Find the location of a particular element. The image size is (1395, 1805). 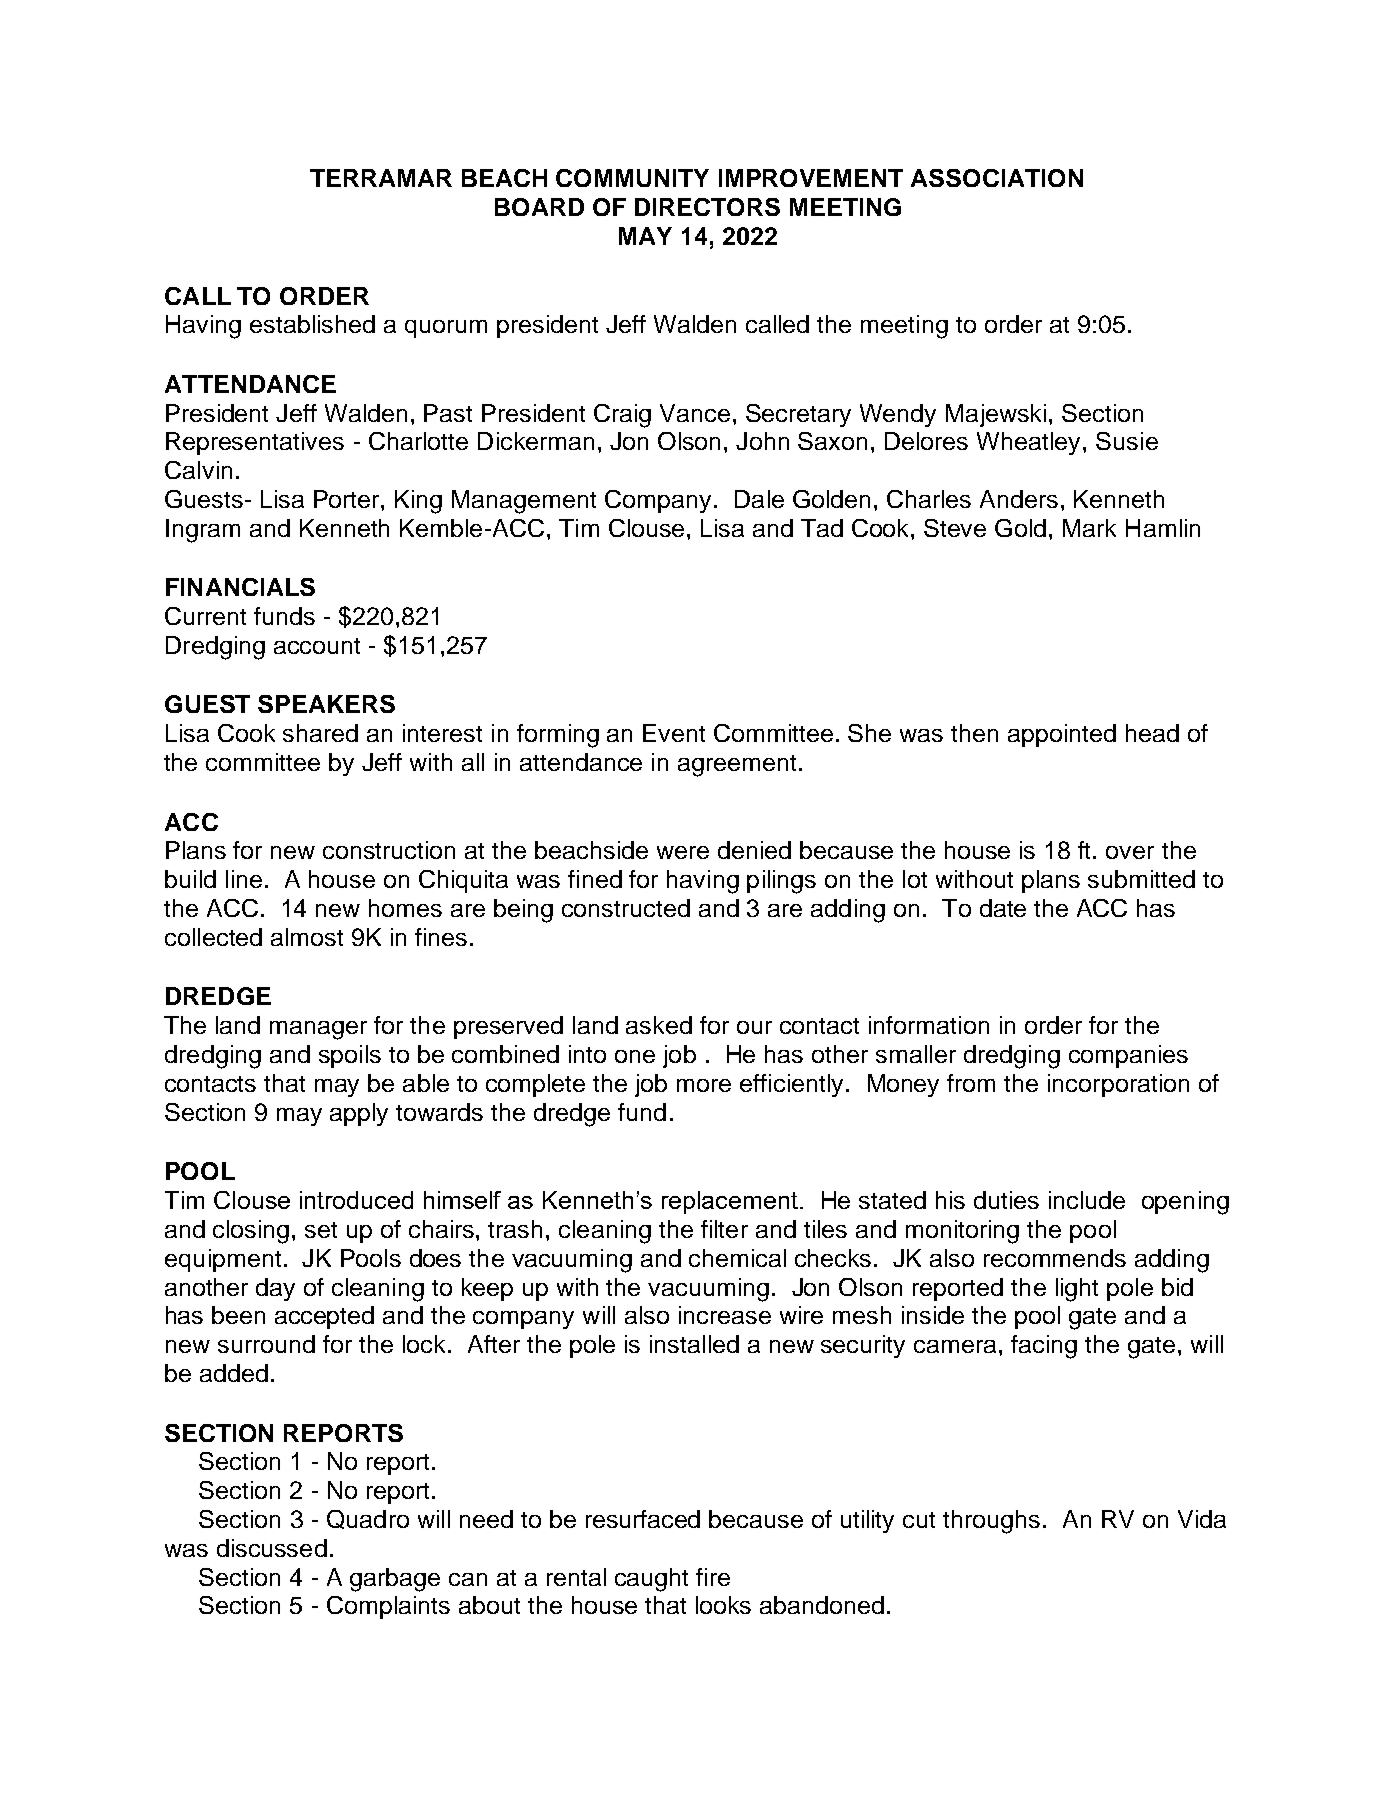

established is located at coordinates (312, 324).
